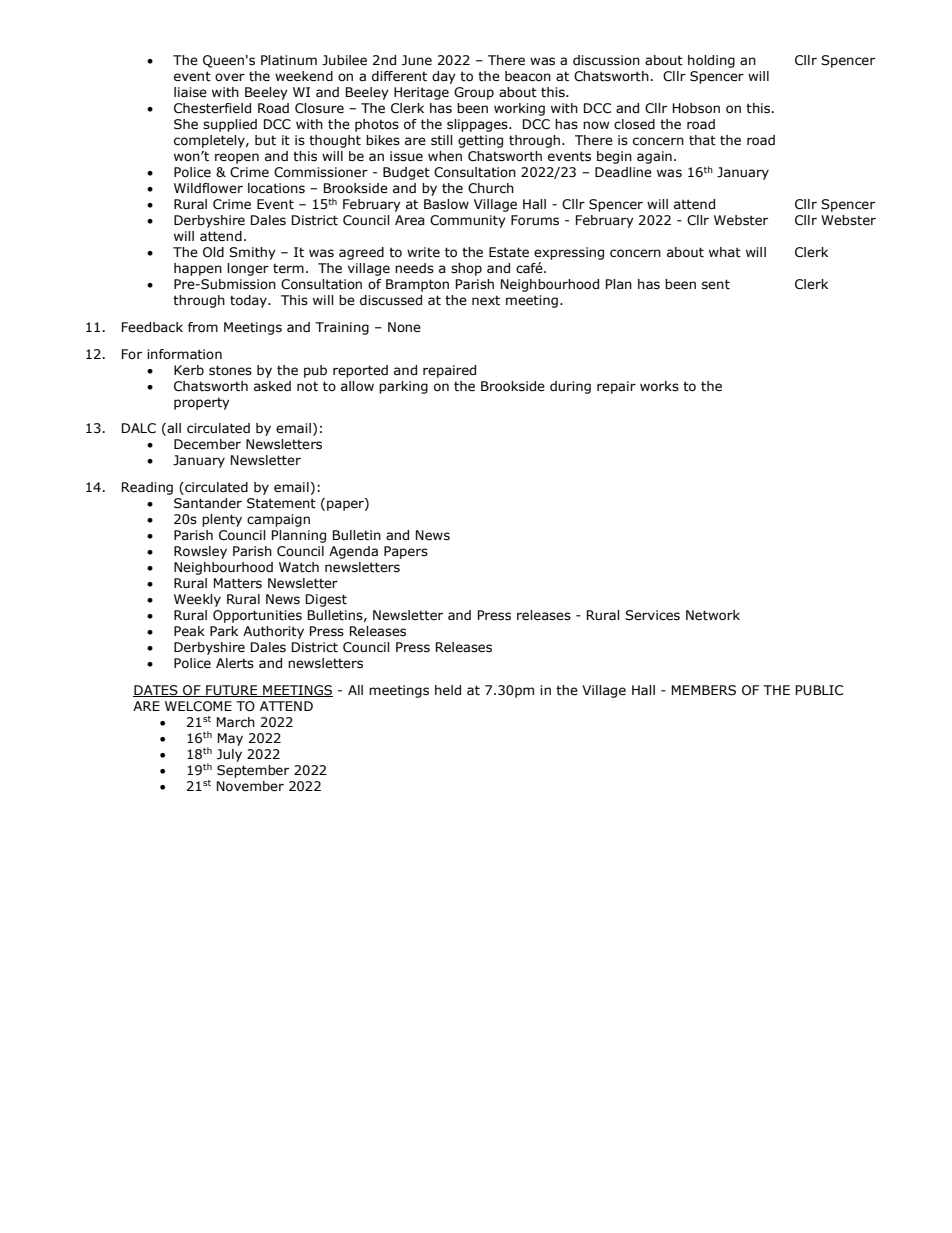 This page has width=952, height=1233. I want to click on Network, so click(713, 615).
